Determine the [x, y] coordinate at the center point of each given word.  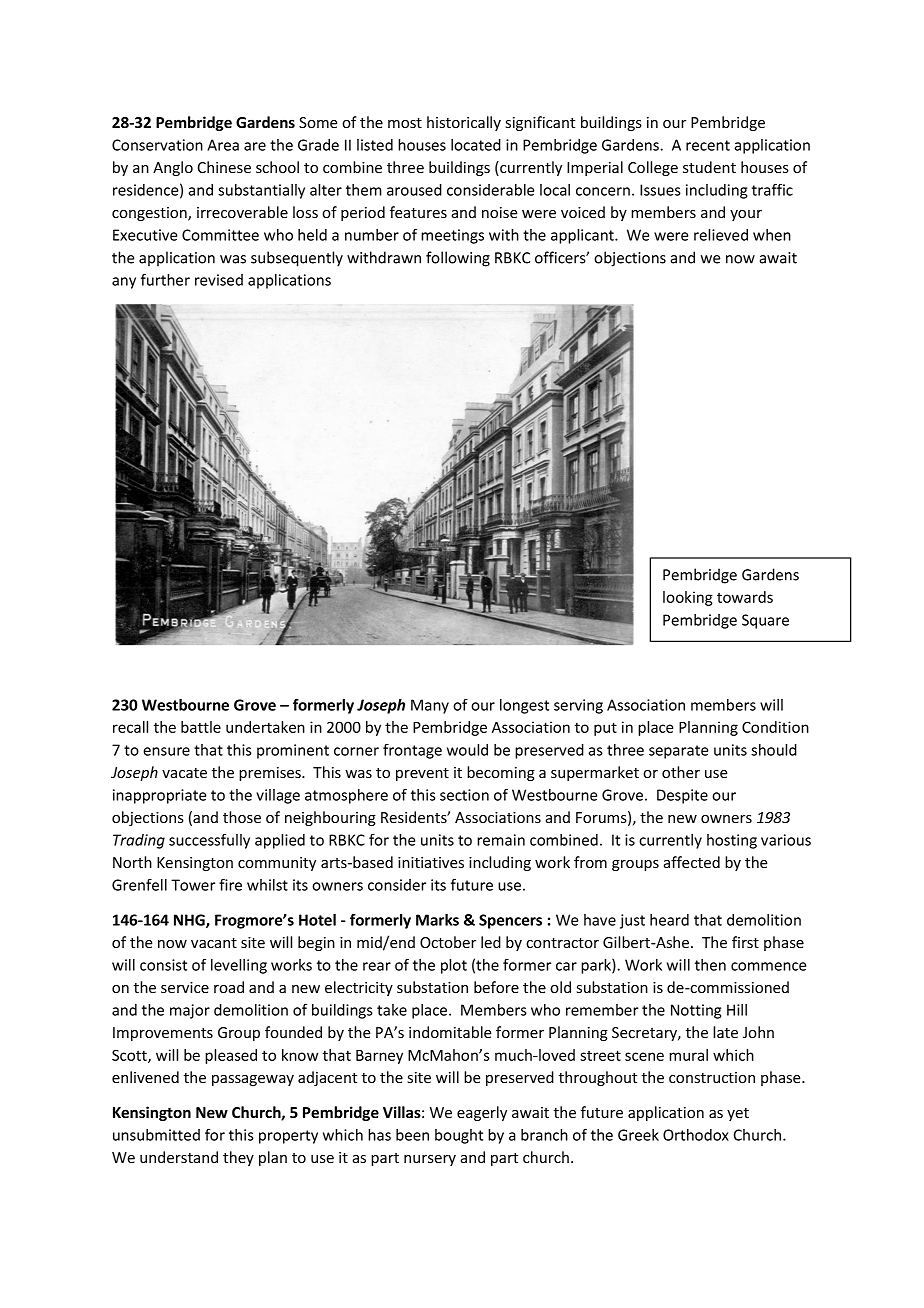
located [476, 145]
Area [223, 145]
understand [179, 1157]
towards [745, 597]
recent [708, 145]
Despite [682, 796]
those [242, 817]
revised [219, 280]
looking [688, 598]
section [464, 795]
